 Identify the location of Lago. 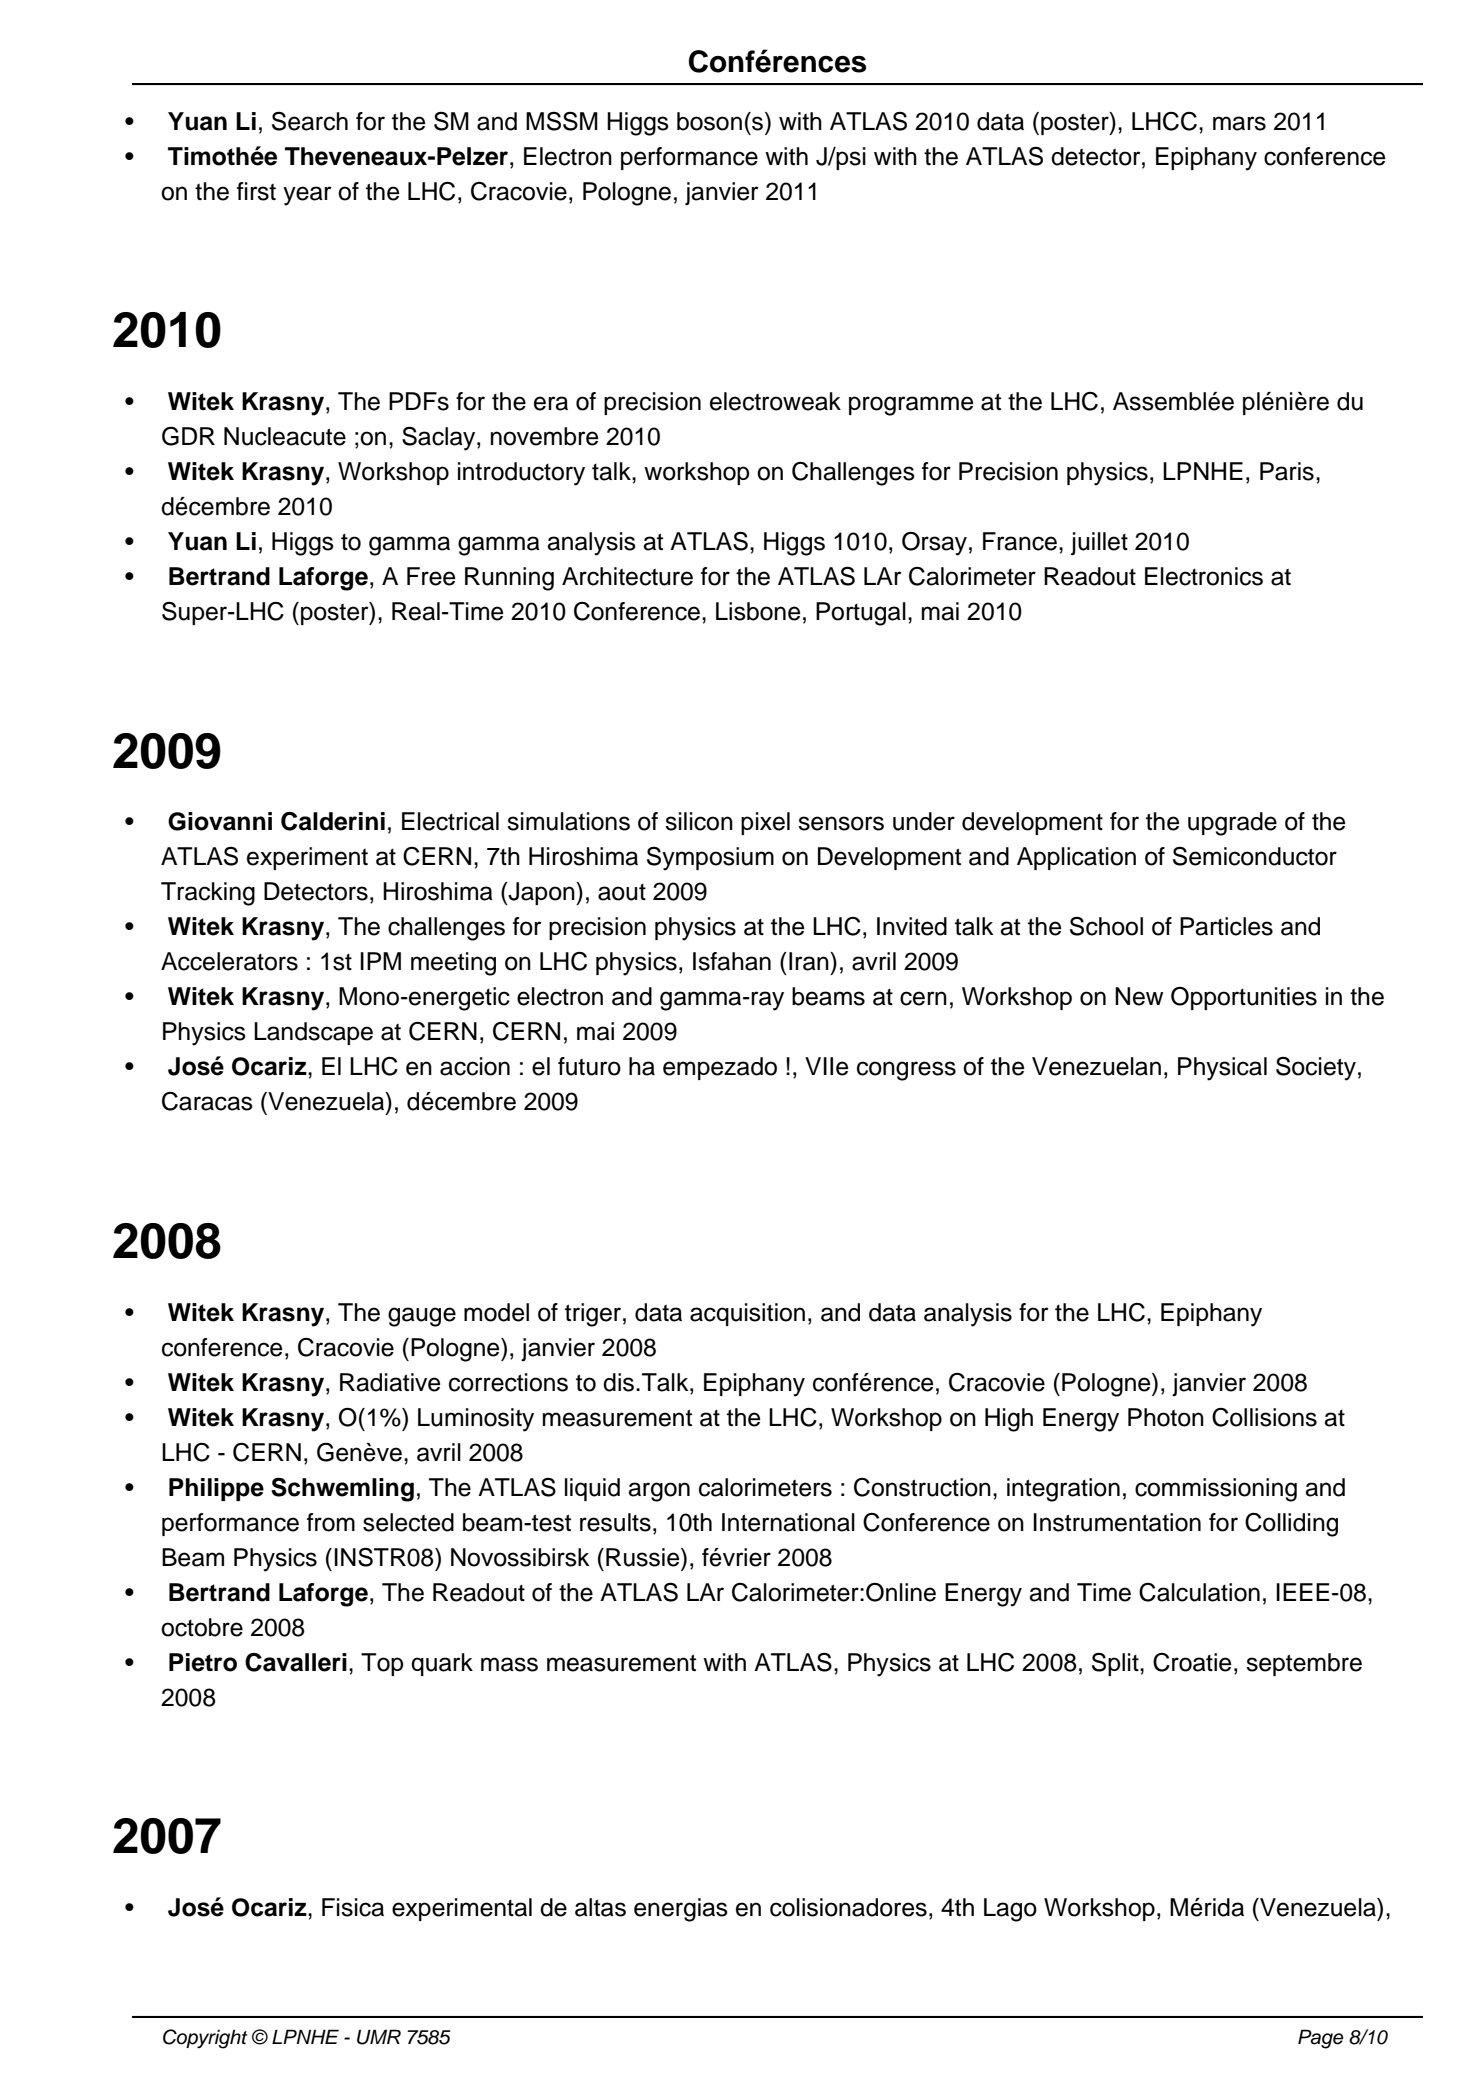
(1010, 1910).
